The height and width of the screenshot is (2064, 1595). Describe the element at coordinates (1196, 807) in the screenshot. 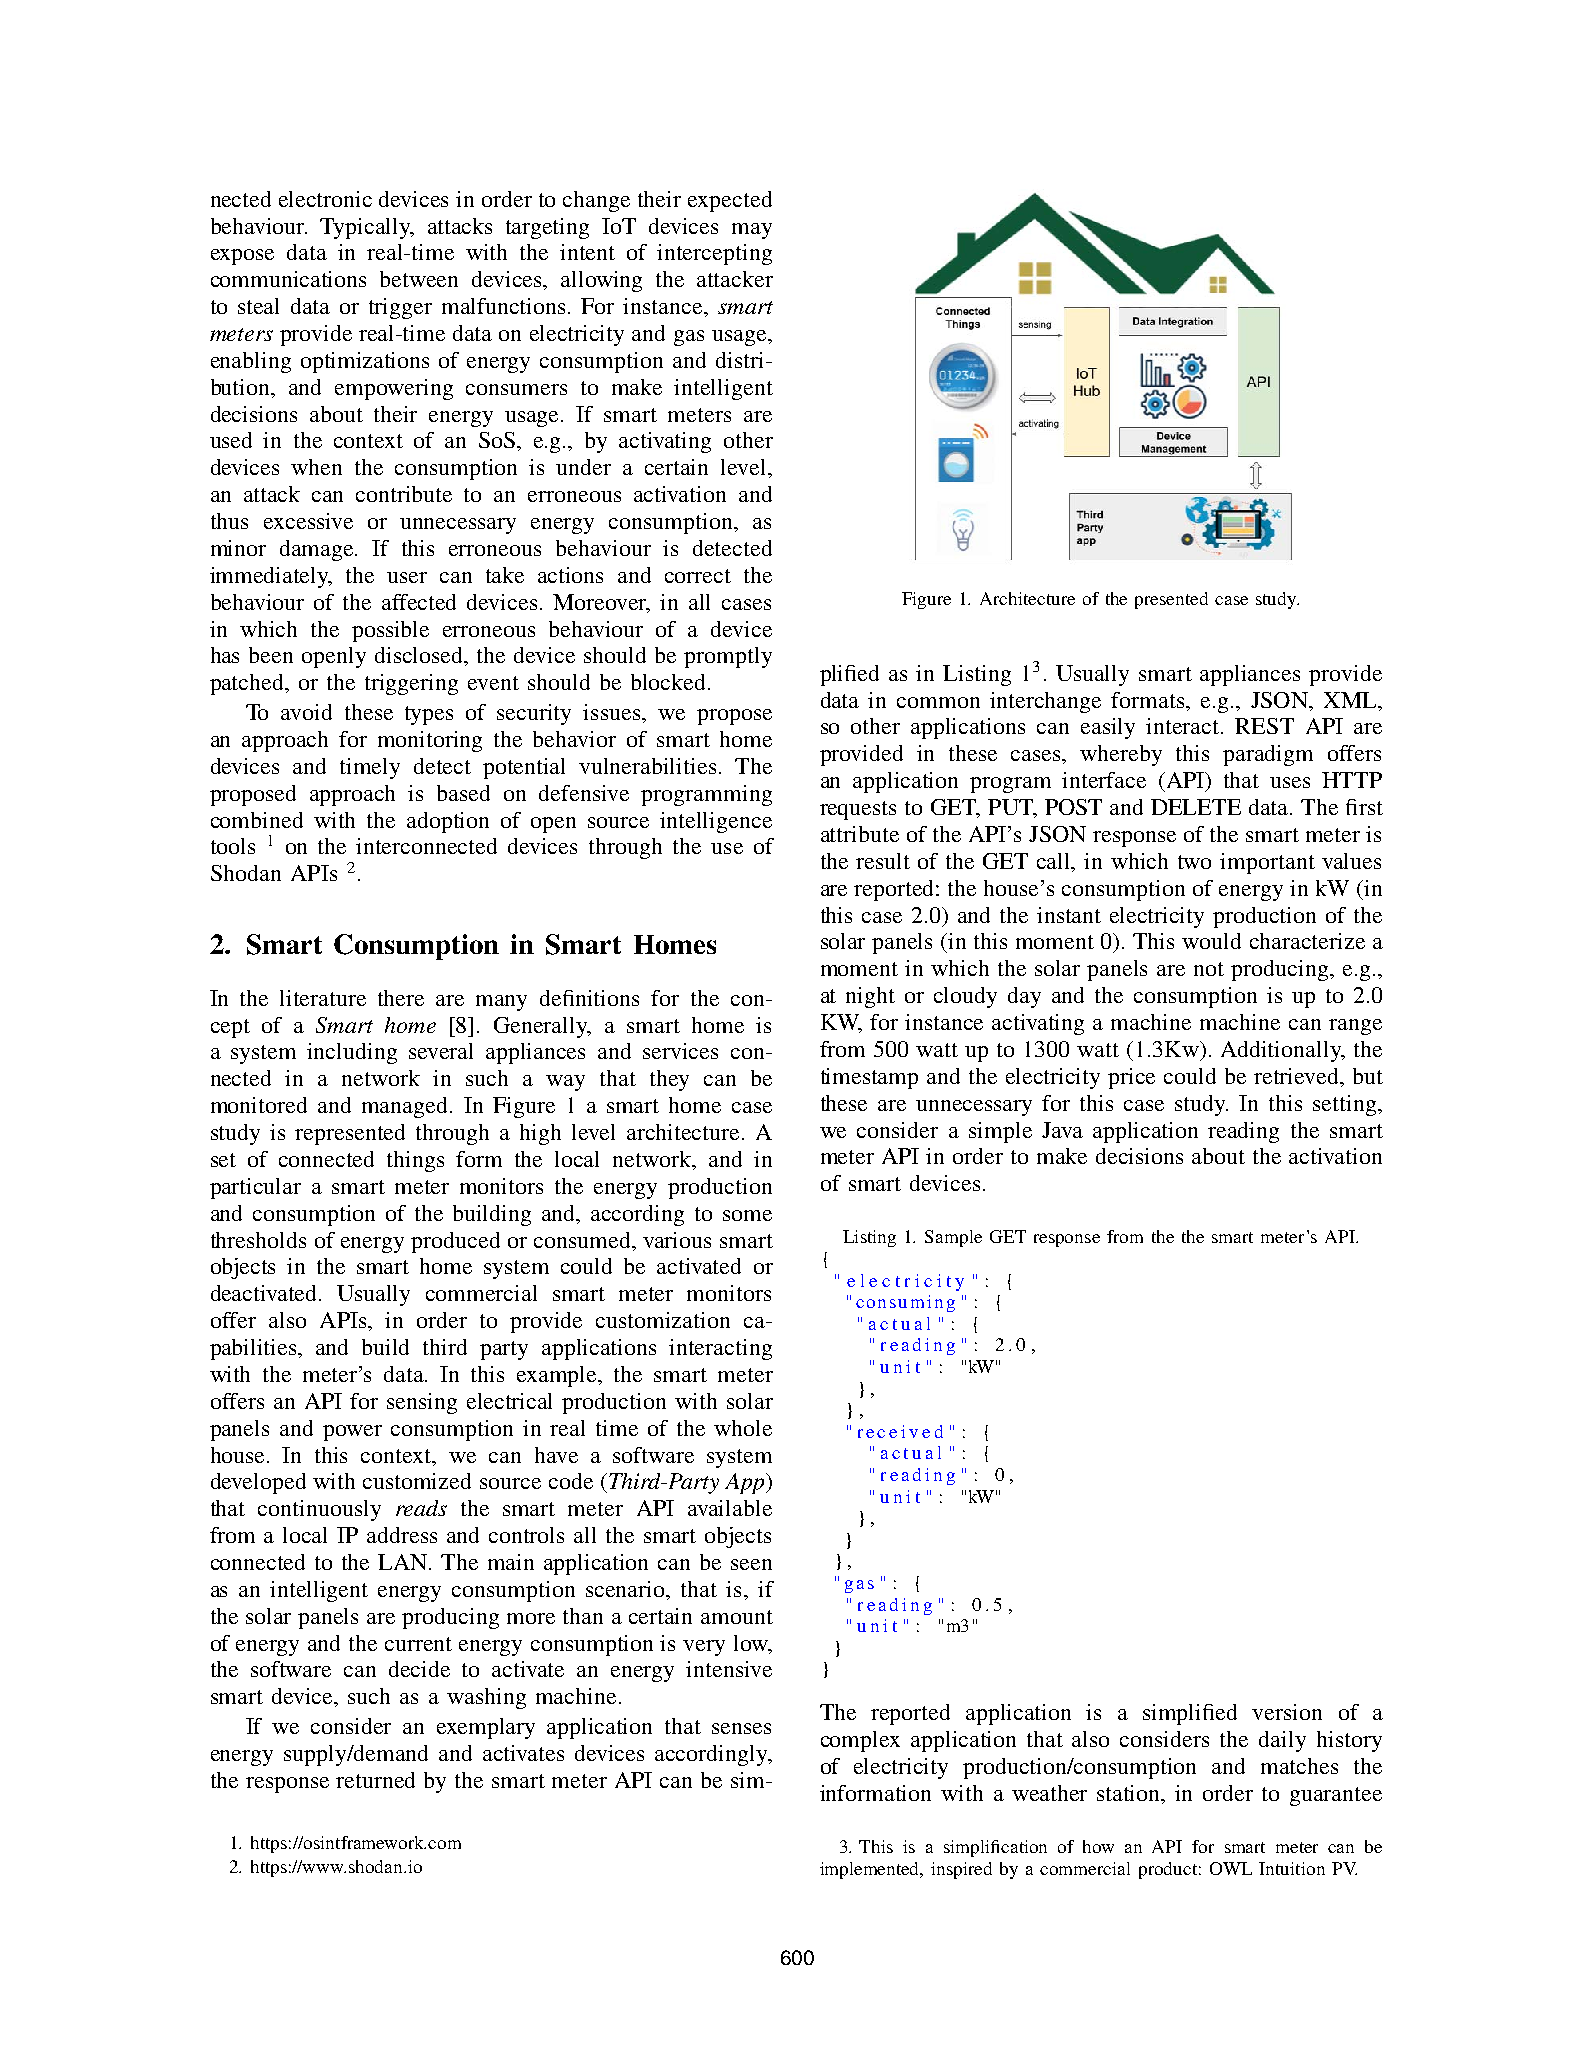

I see `DELETE` at that location.
